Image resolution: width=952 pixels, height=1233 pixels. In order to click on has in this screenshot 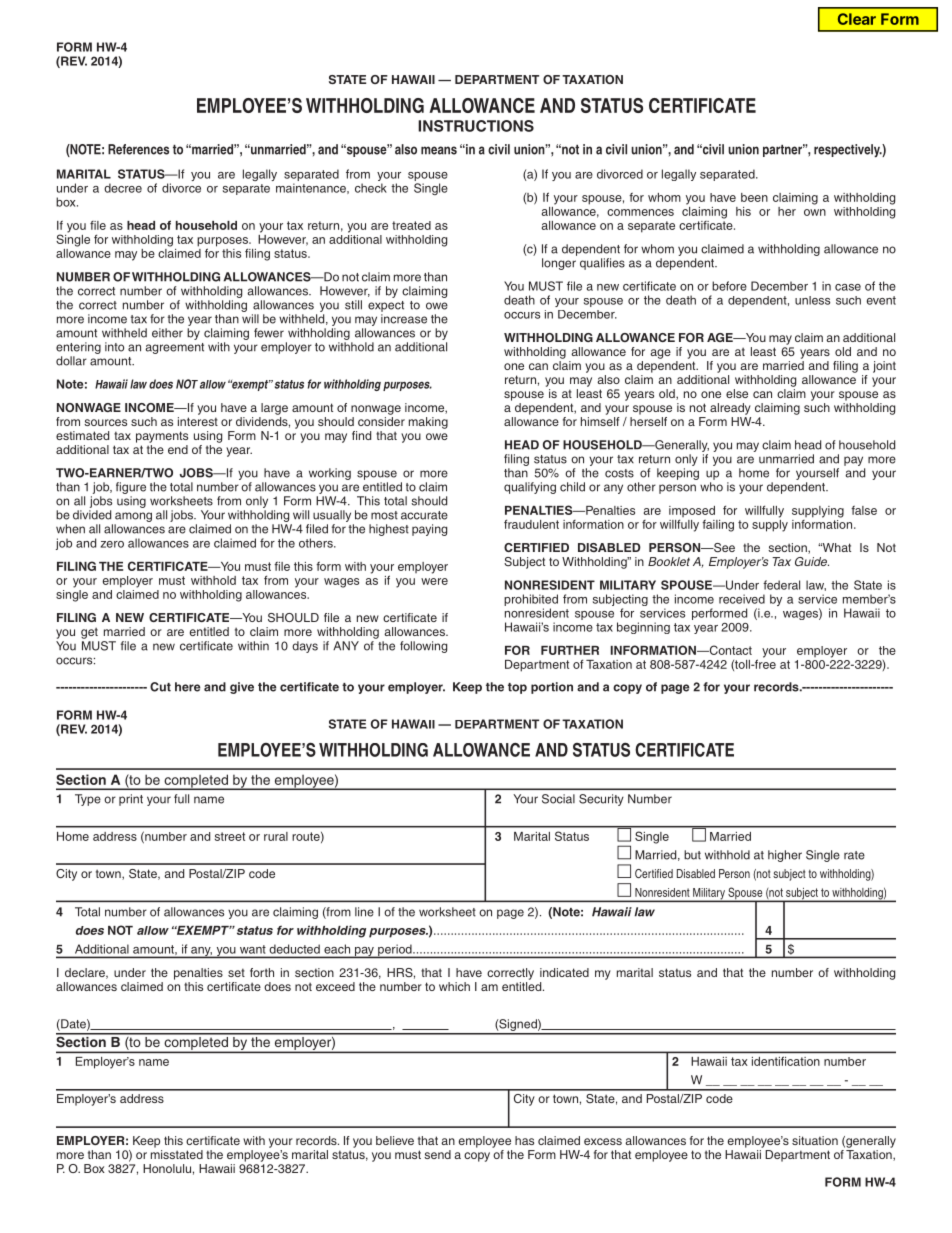, I will do `click(524, 1140)`.
